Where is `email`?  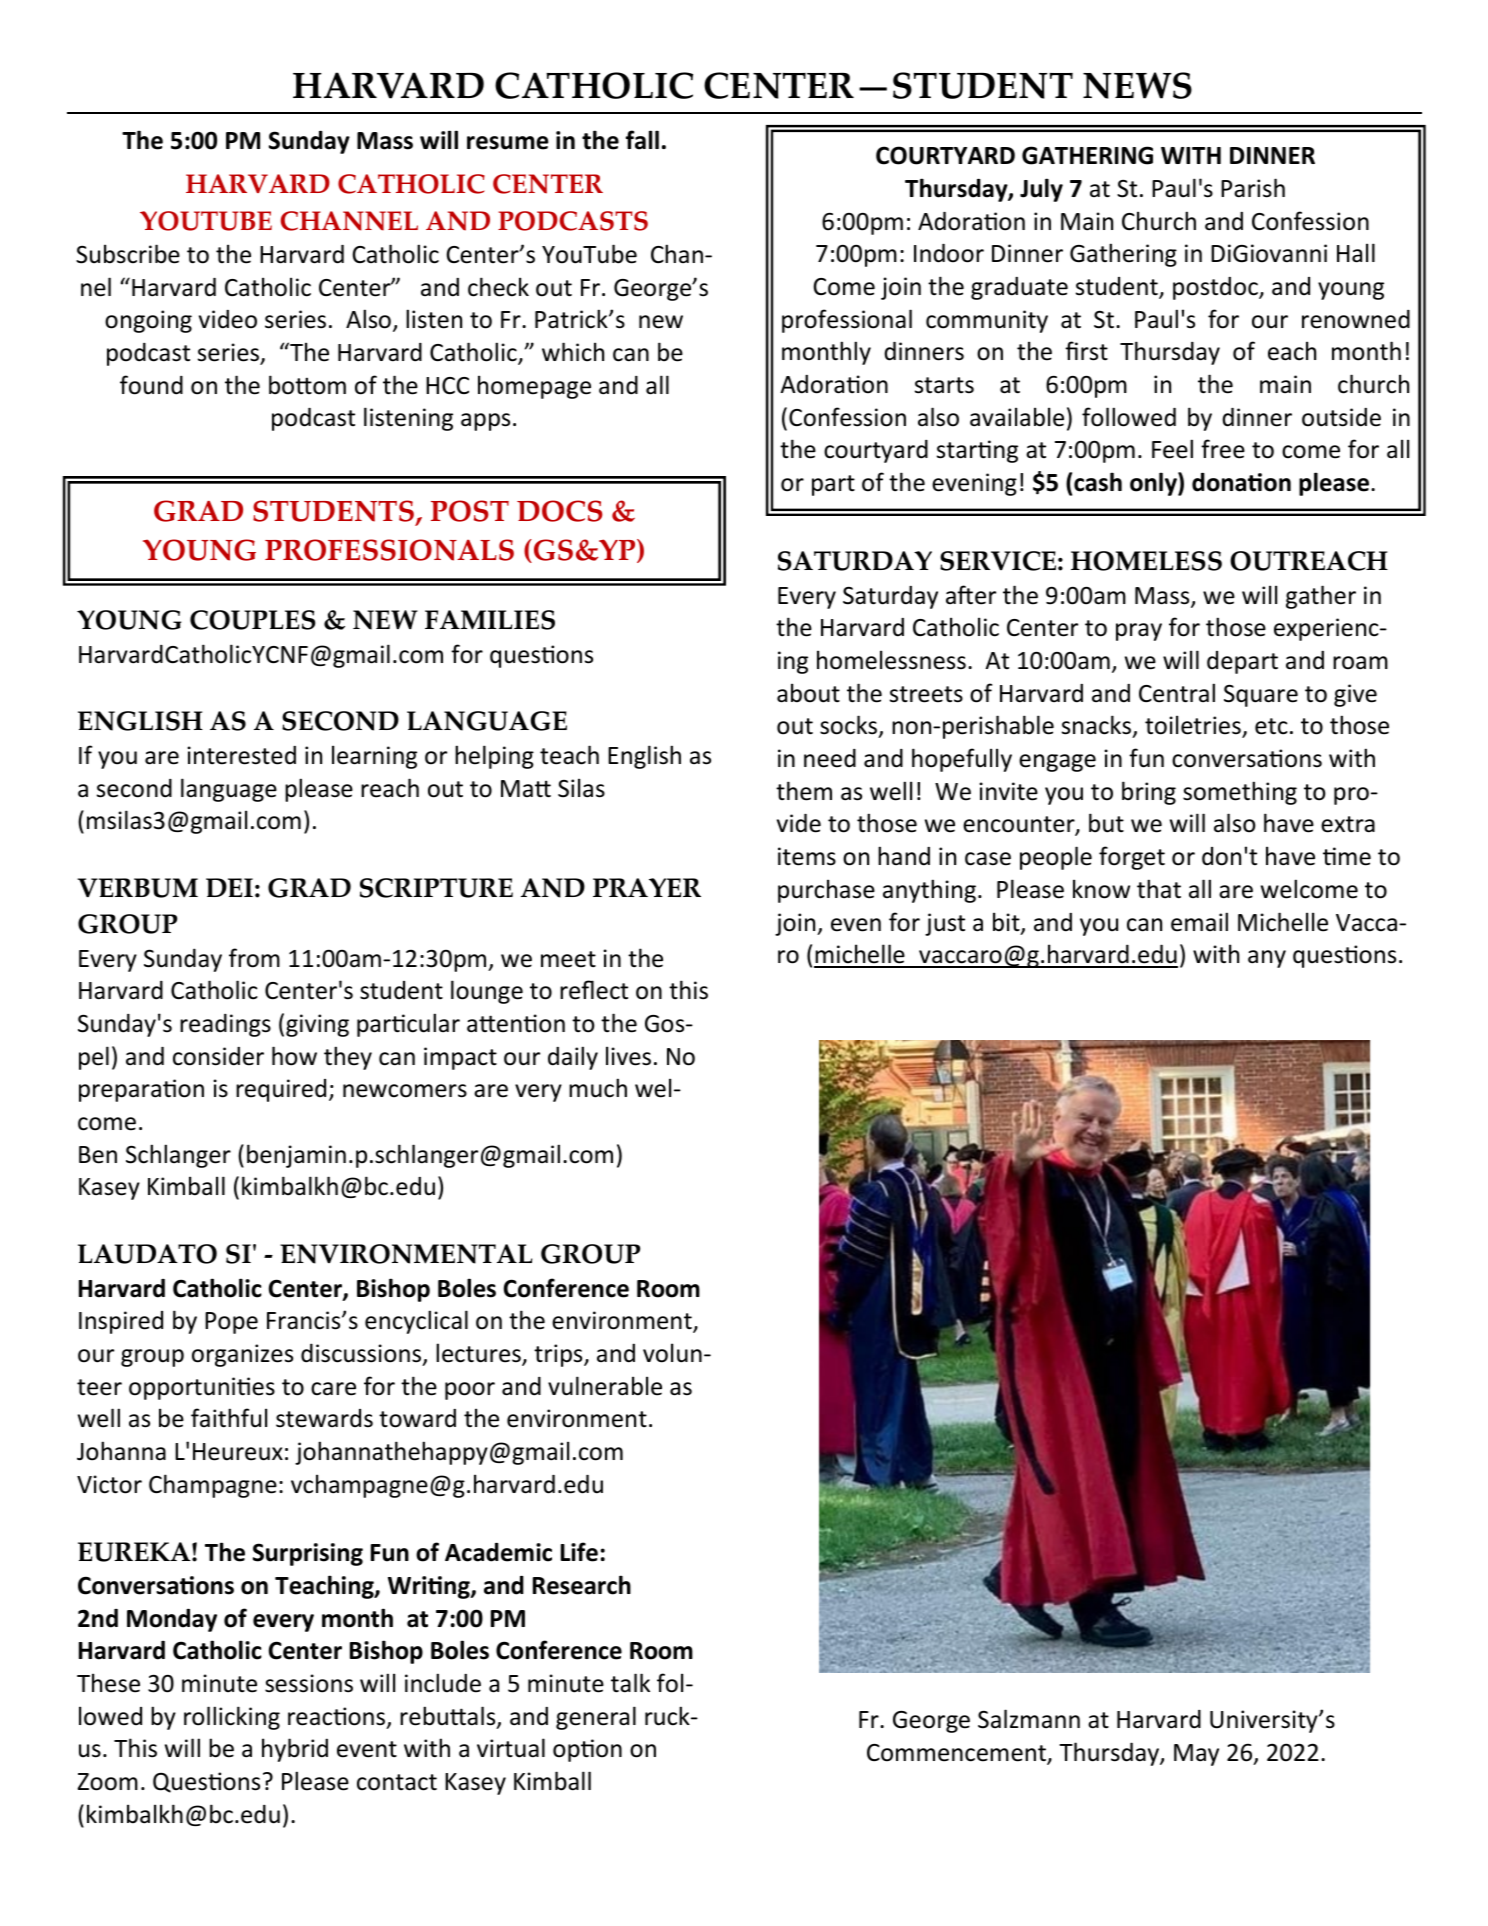 email is located at coordinates (1199, 922).
